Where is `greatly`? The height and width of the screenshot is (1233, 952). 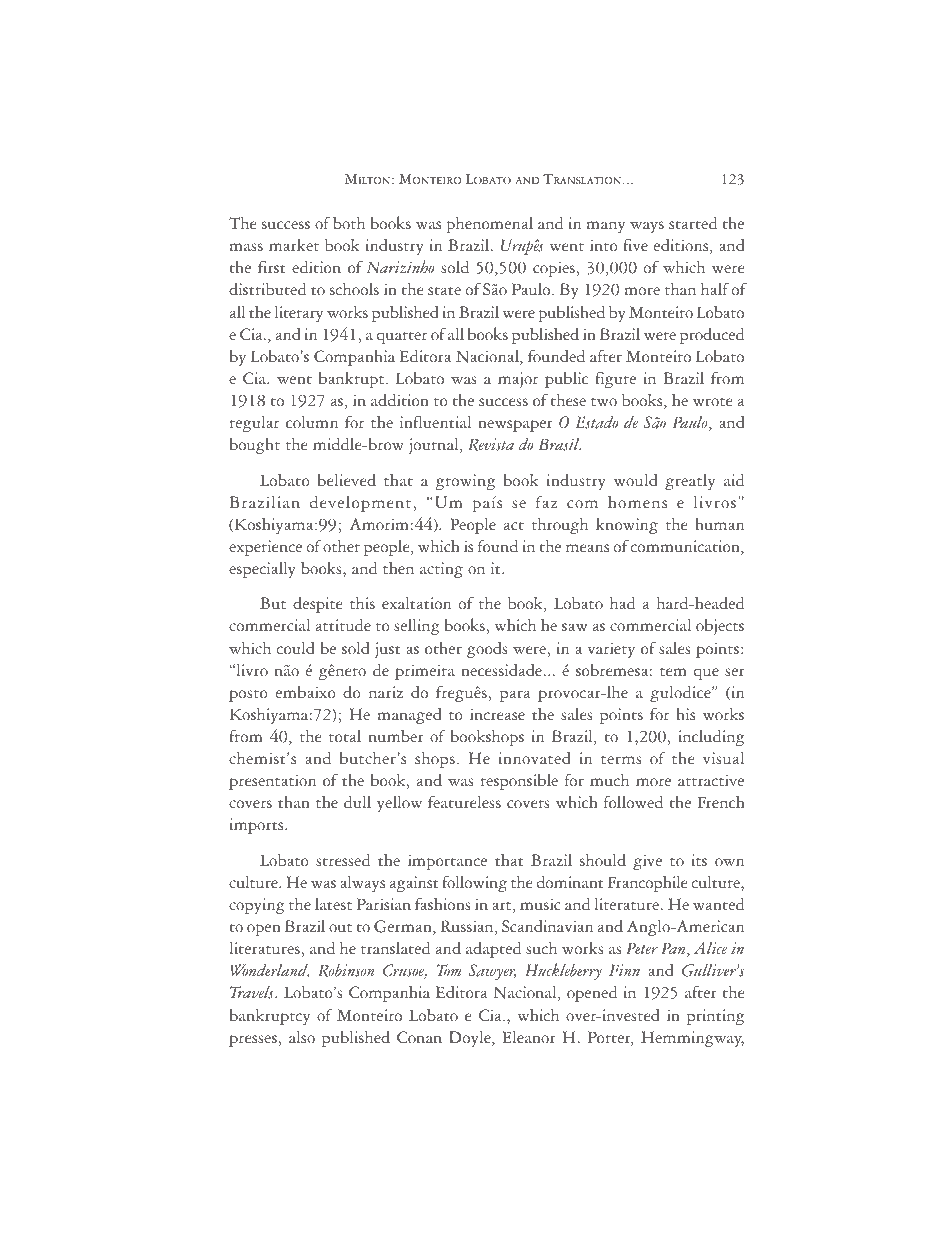 greatly is located at coordinates (690, 481).
